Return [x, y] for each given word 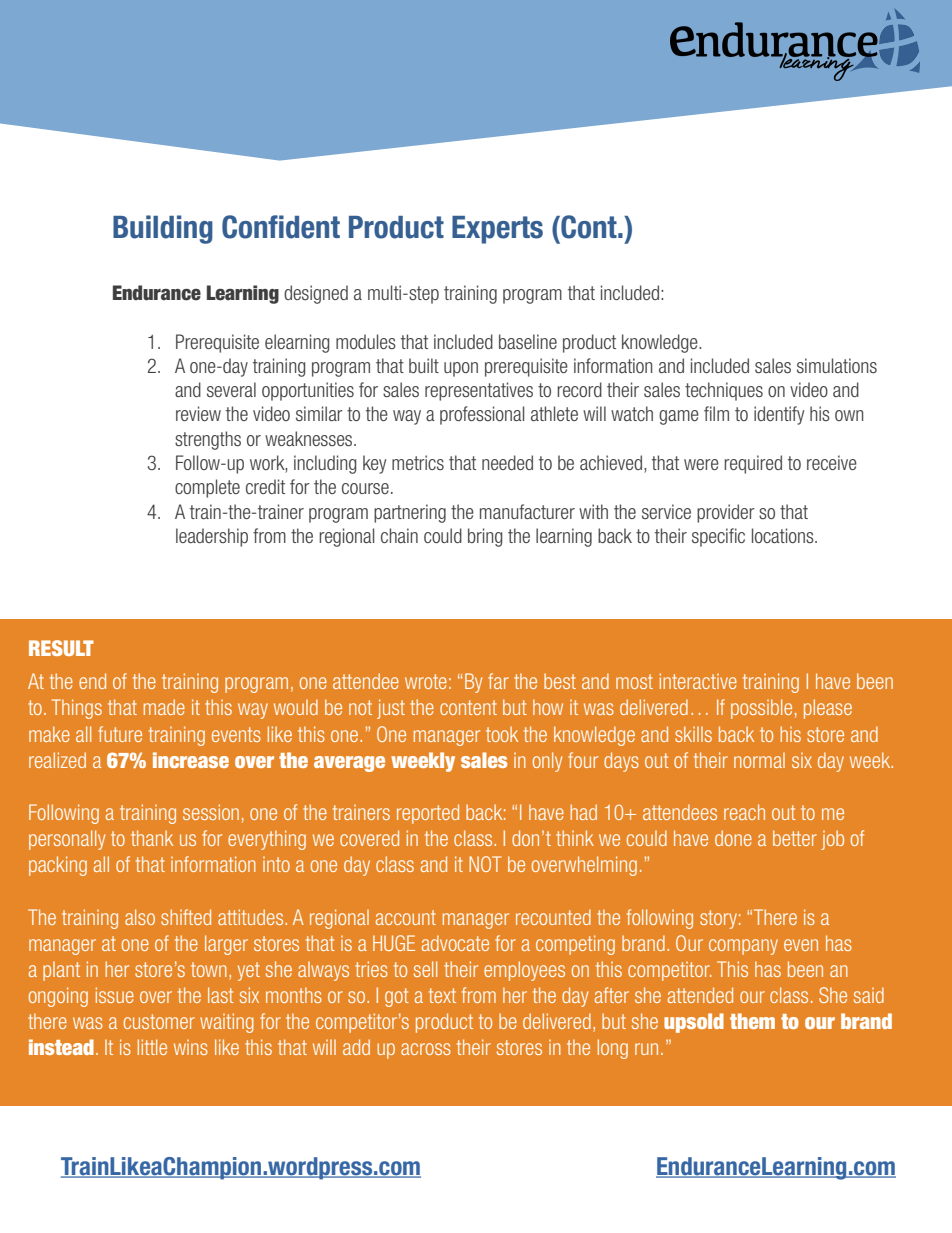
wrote [426, 681]
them [752, 1021]
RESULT [61, 648]
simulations [837, 365]
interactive [698, 681]
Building [163, 229]
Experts [497, 230]
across [426, 1049]
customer [159, 1021]
